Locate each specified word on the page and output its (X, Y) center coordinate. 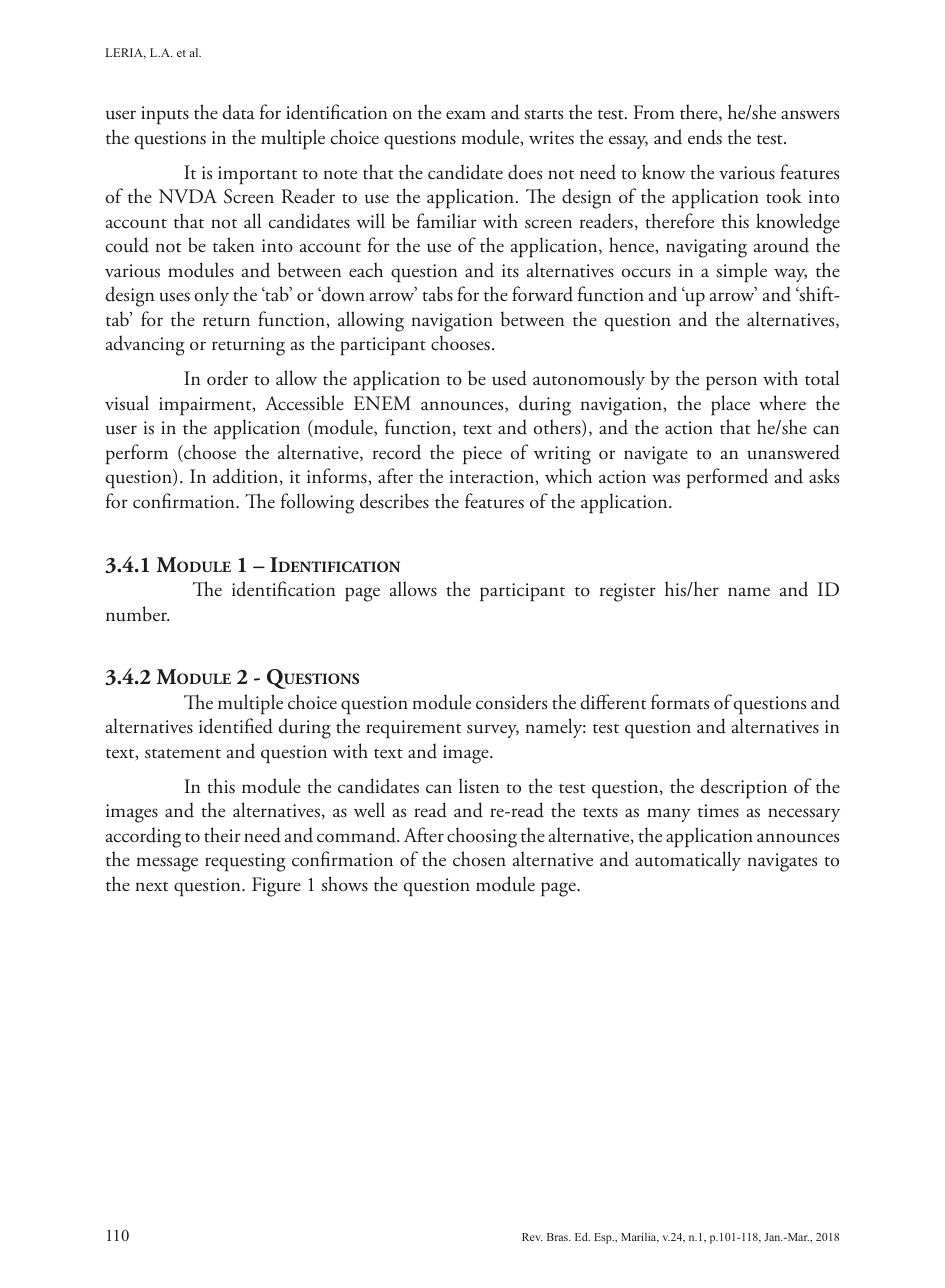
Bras (558, 1237)
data (238, 112)
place (730, 405)
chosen (479, 859)
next (152, 886)
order (227, 378)
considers (511, 702)
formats (680, 702)
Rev (532, 1237)
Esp (604, 1238)
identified (236, 726)
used (509, 378)
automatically (688, 861)
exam (466, 114)
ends (705, 137)
